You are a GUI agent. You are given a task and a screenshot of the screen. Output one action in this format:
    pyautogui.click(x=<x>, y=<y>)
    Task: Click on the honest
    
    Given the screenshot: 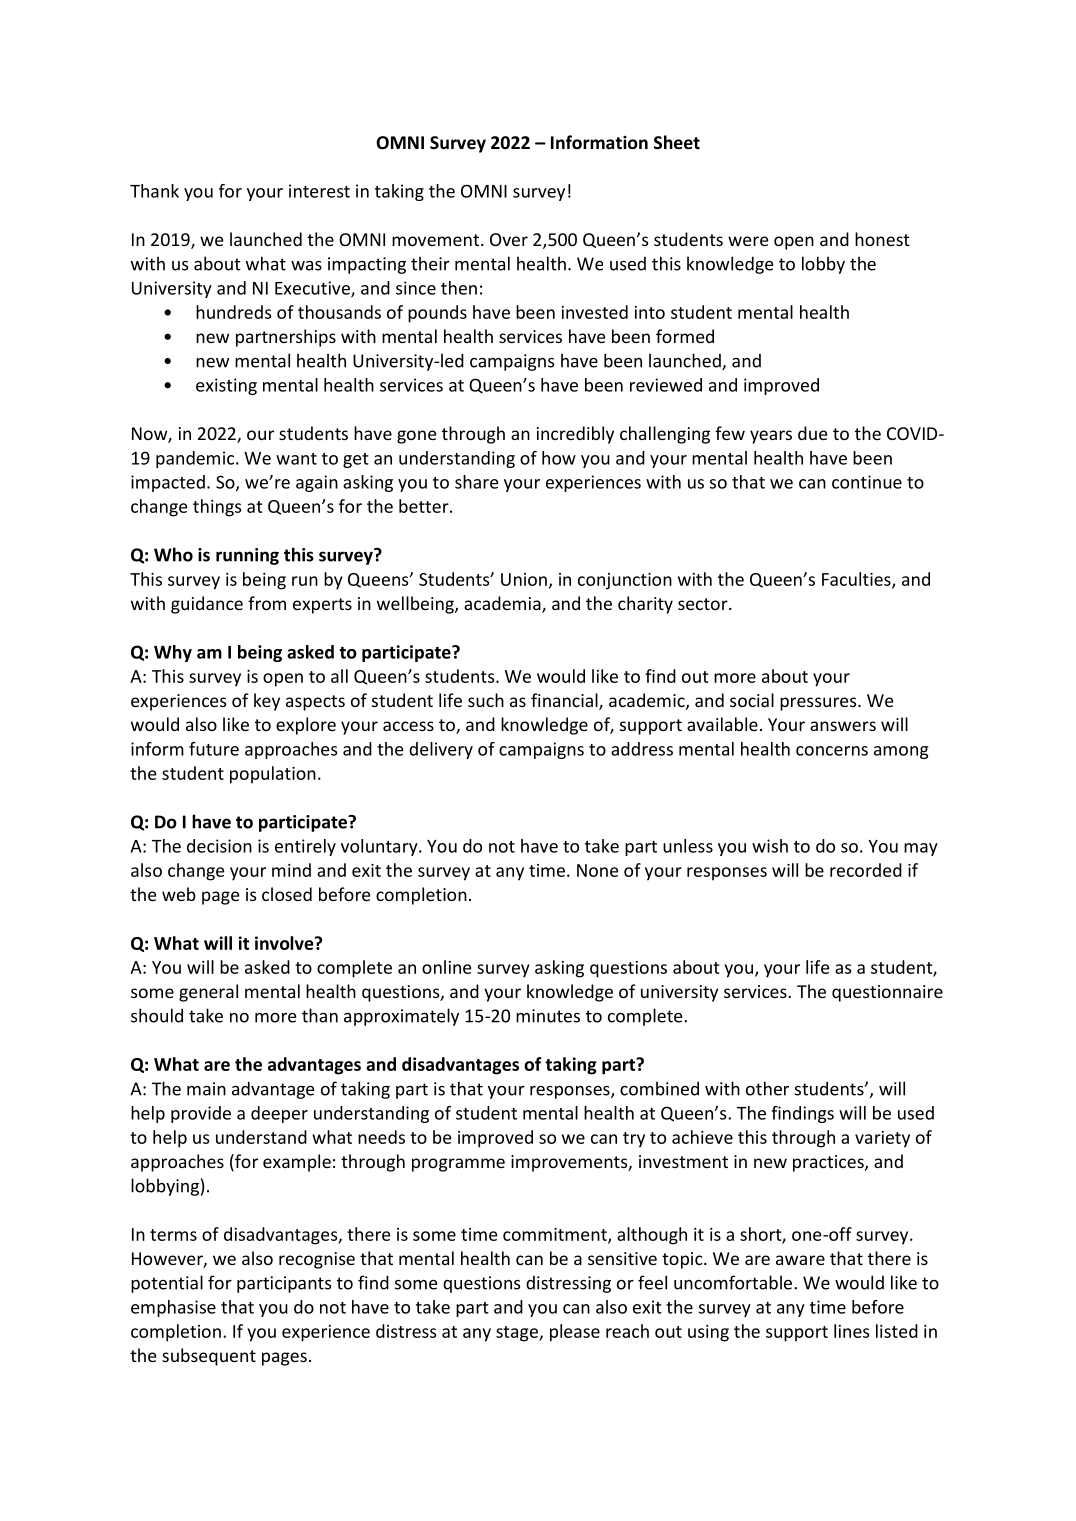 What is the action you would take?
    pyautogui.click(x=882, y=239)
